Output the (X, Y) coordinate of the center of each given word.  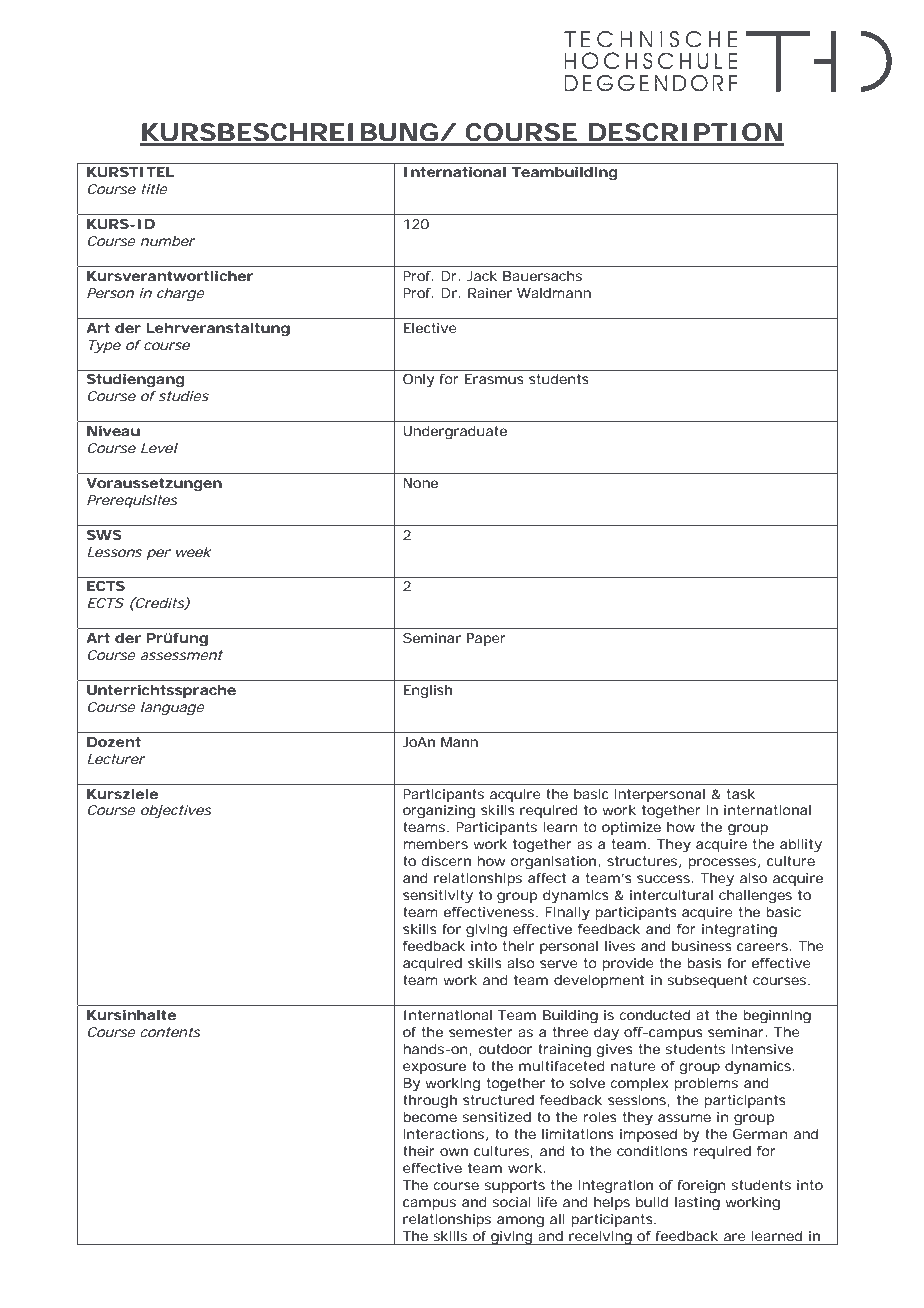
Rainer (490, 293)
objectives (176, 812)
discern (446, 861)
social (512, 1202)
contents (171, 1032)
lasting (697, 1204)
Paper (486, 639)
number (168, 241)
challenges (755, 897)
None (421, 483)
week (193, 552)
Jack (482, 276)
